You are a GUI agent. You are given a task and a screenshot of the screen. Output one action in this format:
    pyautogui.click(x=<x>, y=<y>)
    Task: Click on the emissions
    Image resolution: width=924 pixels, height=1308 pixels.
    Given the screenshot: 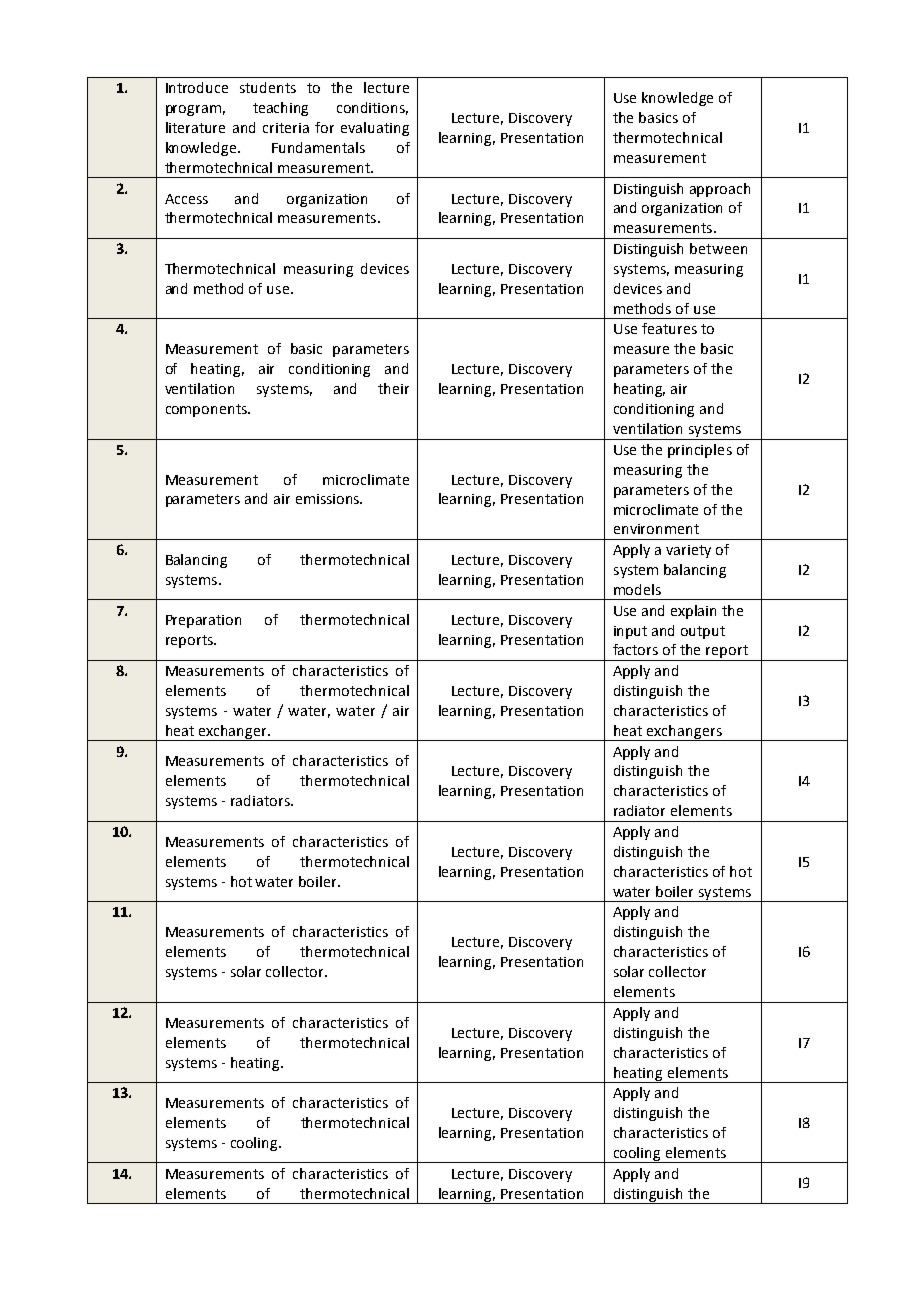 What is the action you would take?
    pyautogui.click(x=328, y=499)
